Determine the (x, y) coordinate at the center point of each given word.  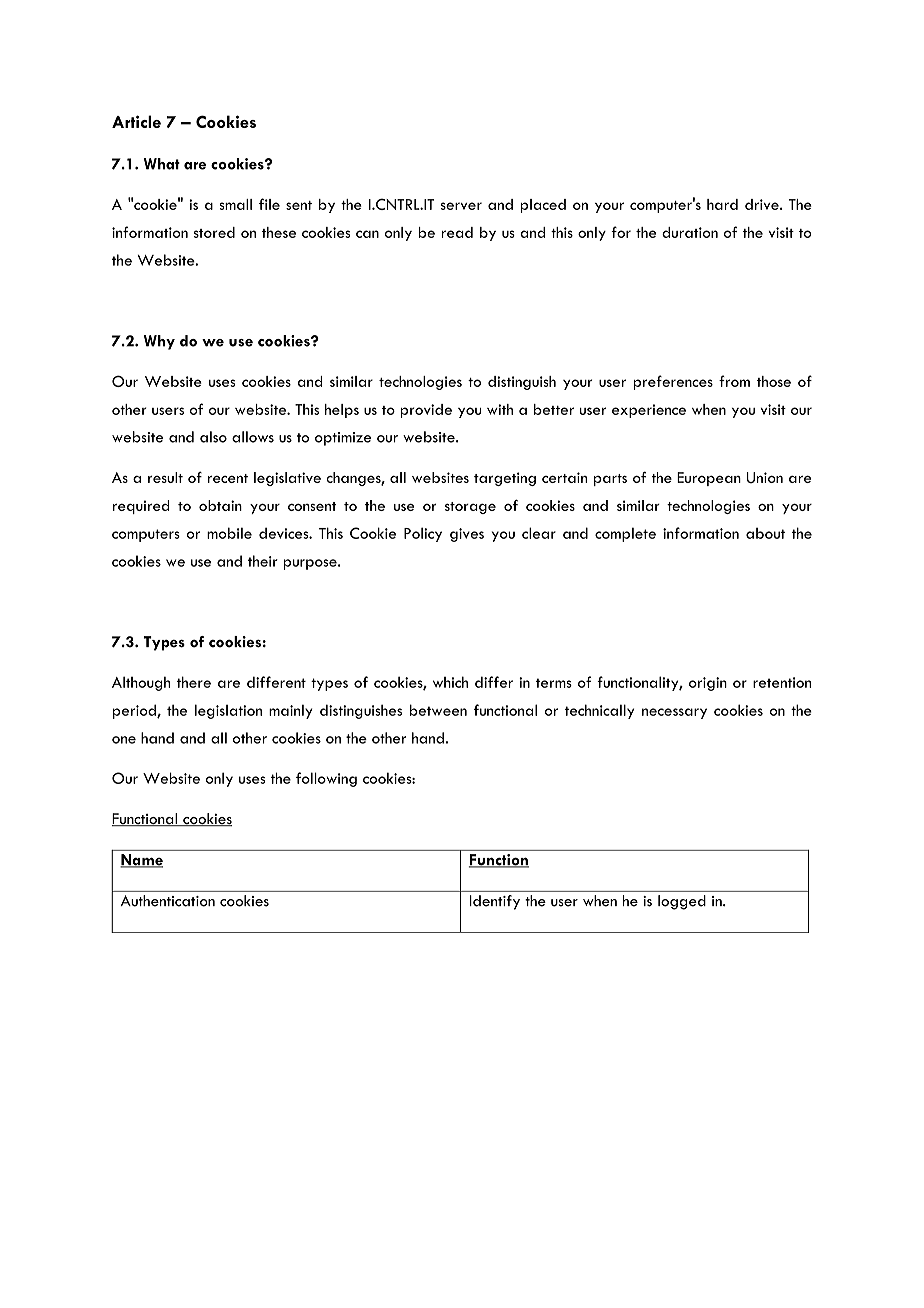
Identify (495, 902)
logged (682, 902)
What (162, 164)
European (709, 479)
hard (722, 204)
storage (470, 508)
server (461, 206)
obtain (220, 505)
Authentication (168, 901)
